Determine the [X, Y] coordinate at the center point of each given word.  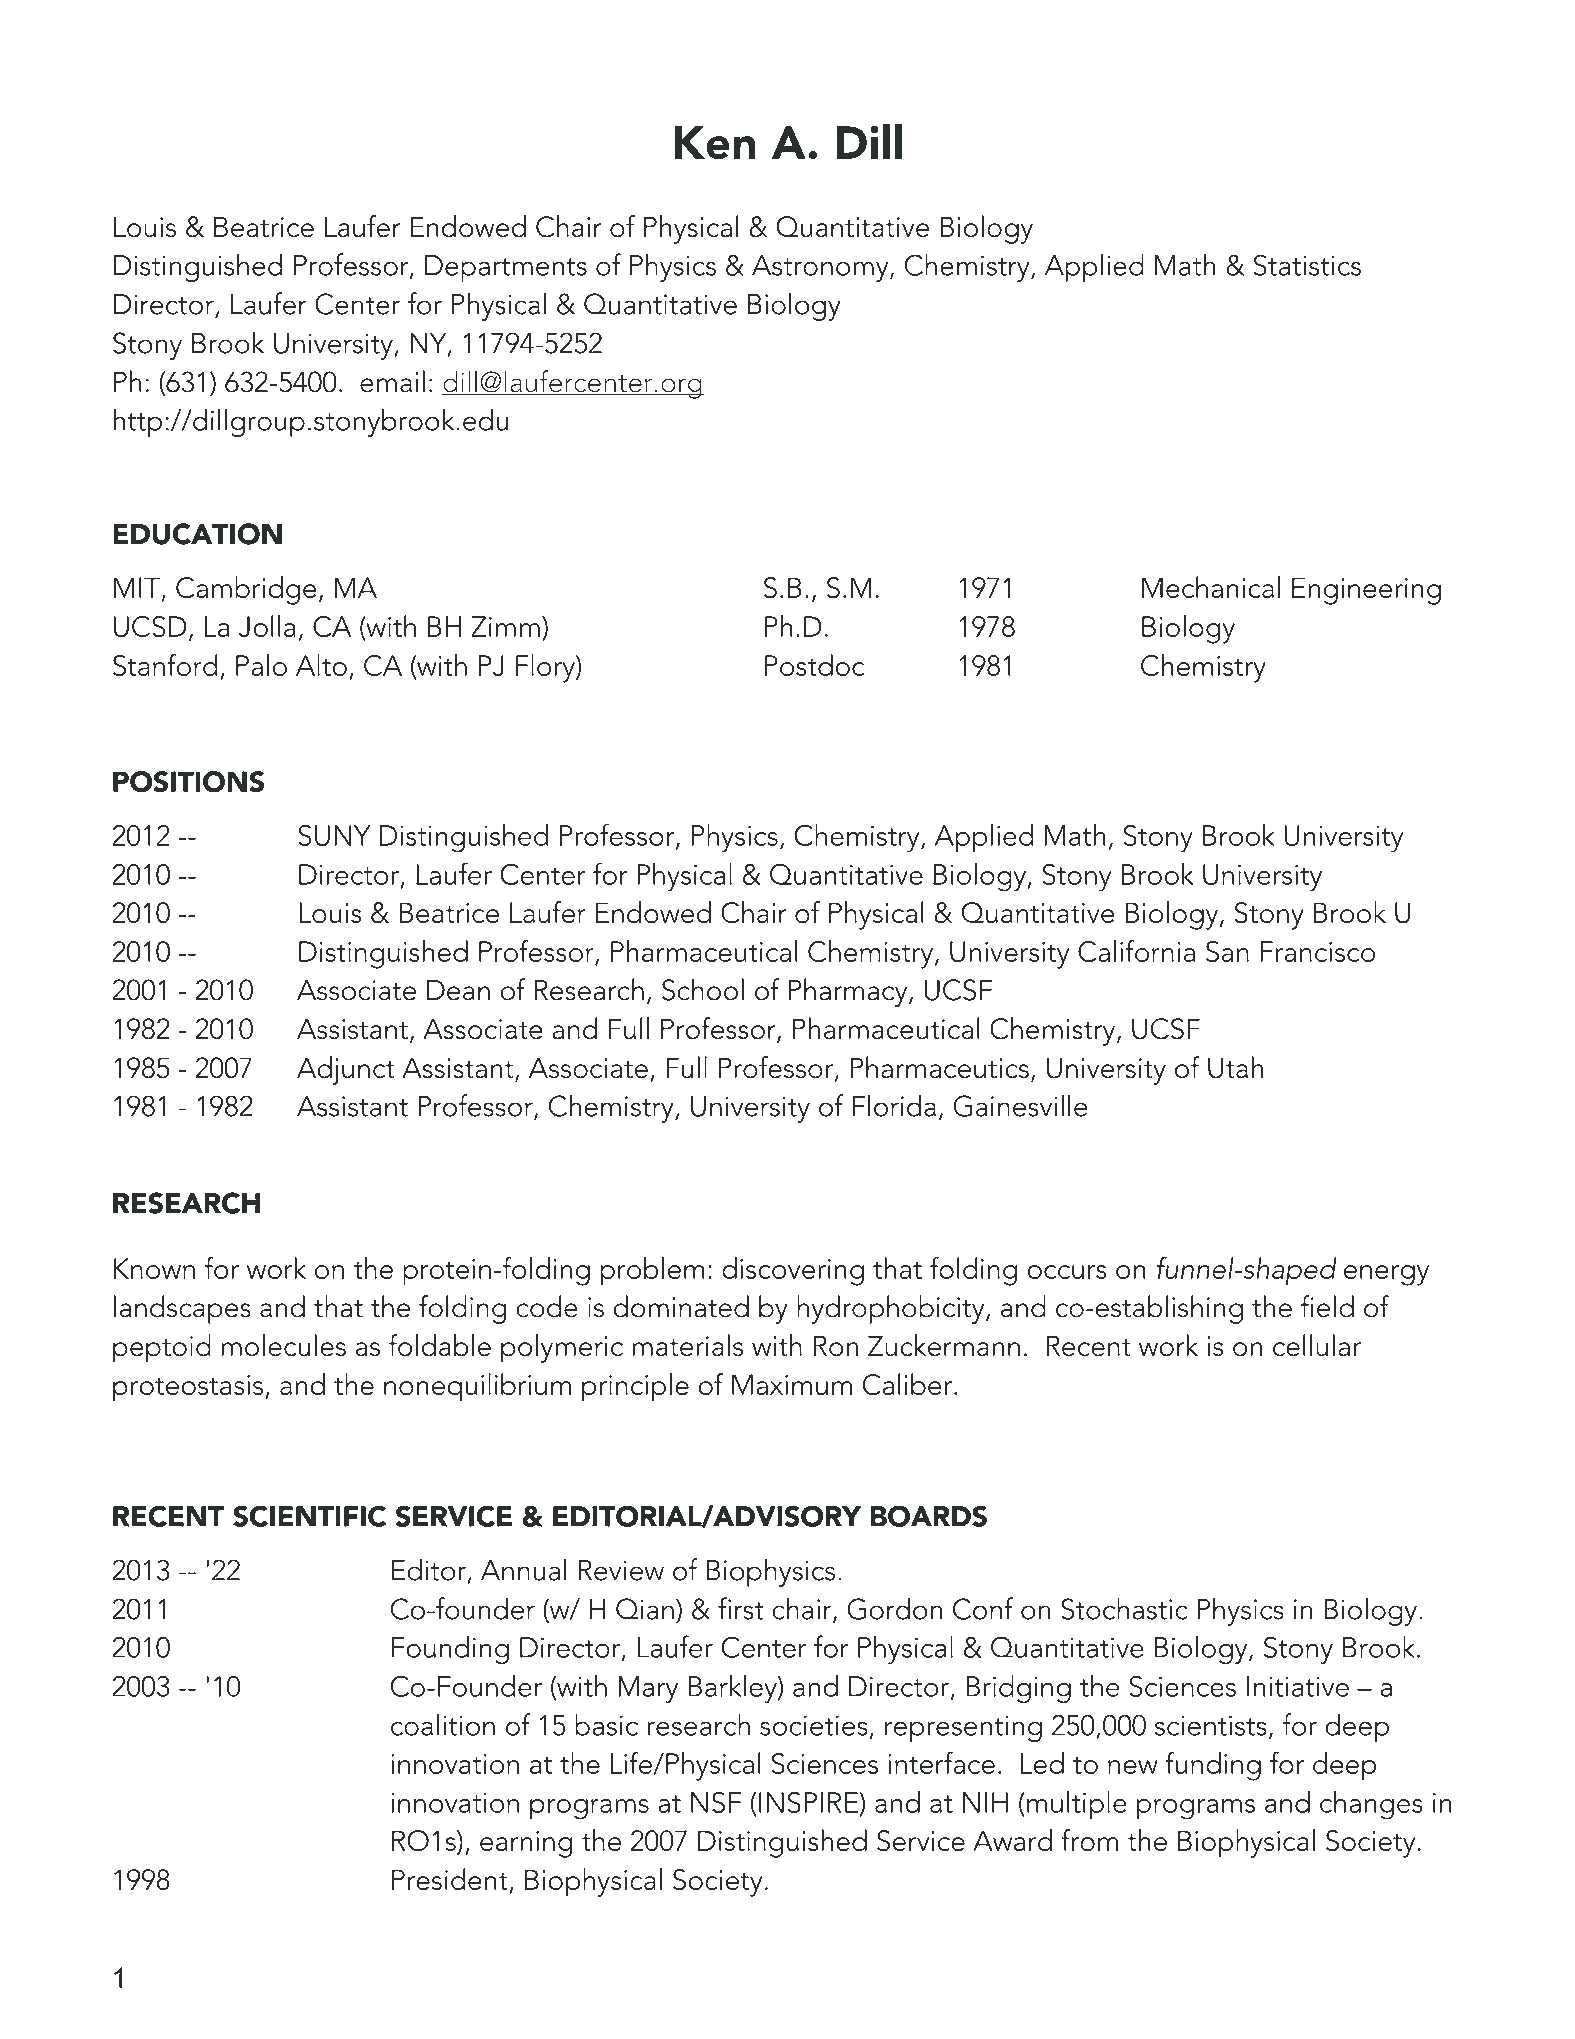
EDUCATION [197, 534]
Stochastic [1124, 1608]
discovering [793, 1271]
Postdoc [814, 665]
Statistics [1307, 265]
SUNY [334, 835]
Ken [715, 143]
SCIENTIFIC [310, 1516]
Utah [1235, 1067]
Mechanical [1211, 587]
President [451, 1880]
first [741, 1608]
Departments [506, 268]
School [703, 989]
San [1227, 951]
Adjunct [346, 1070]
